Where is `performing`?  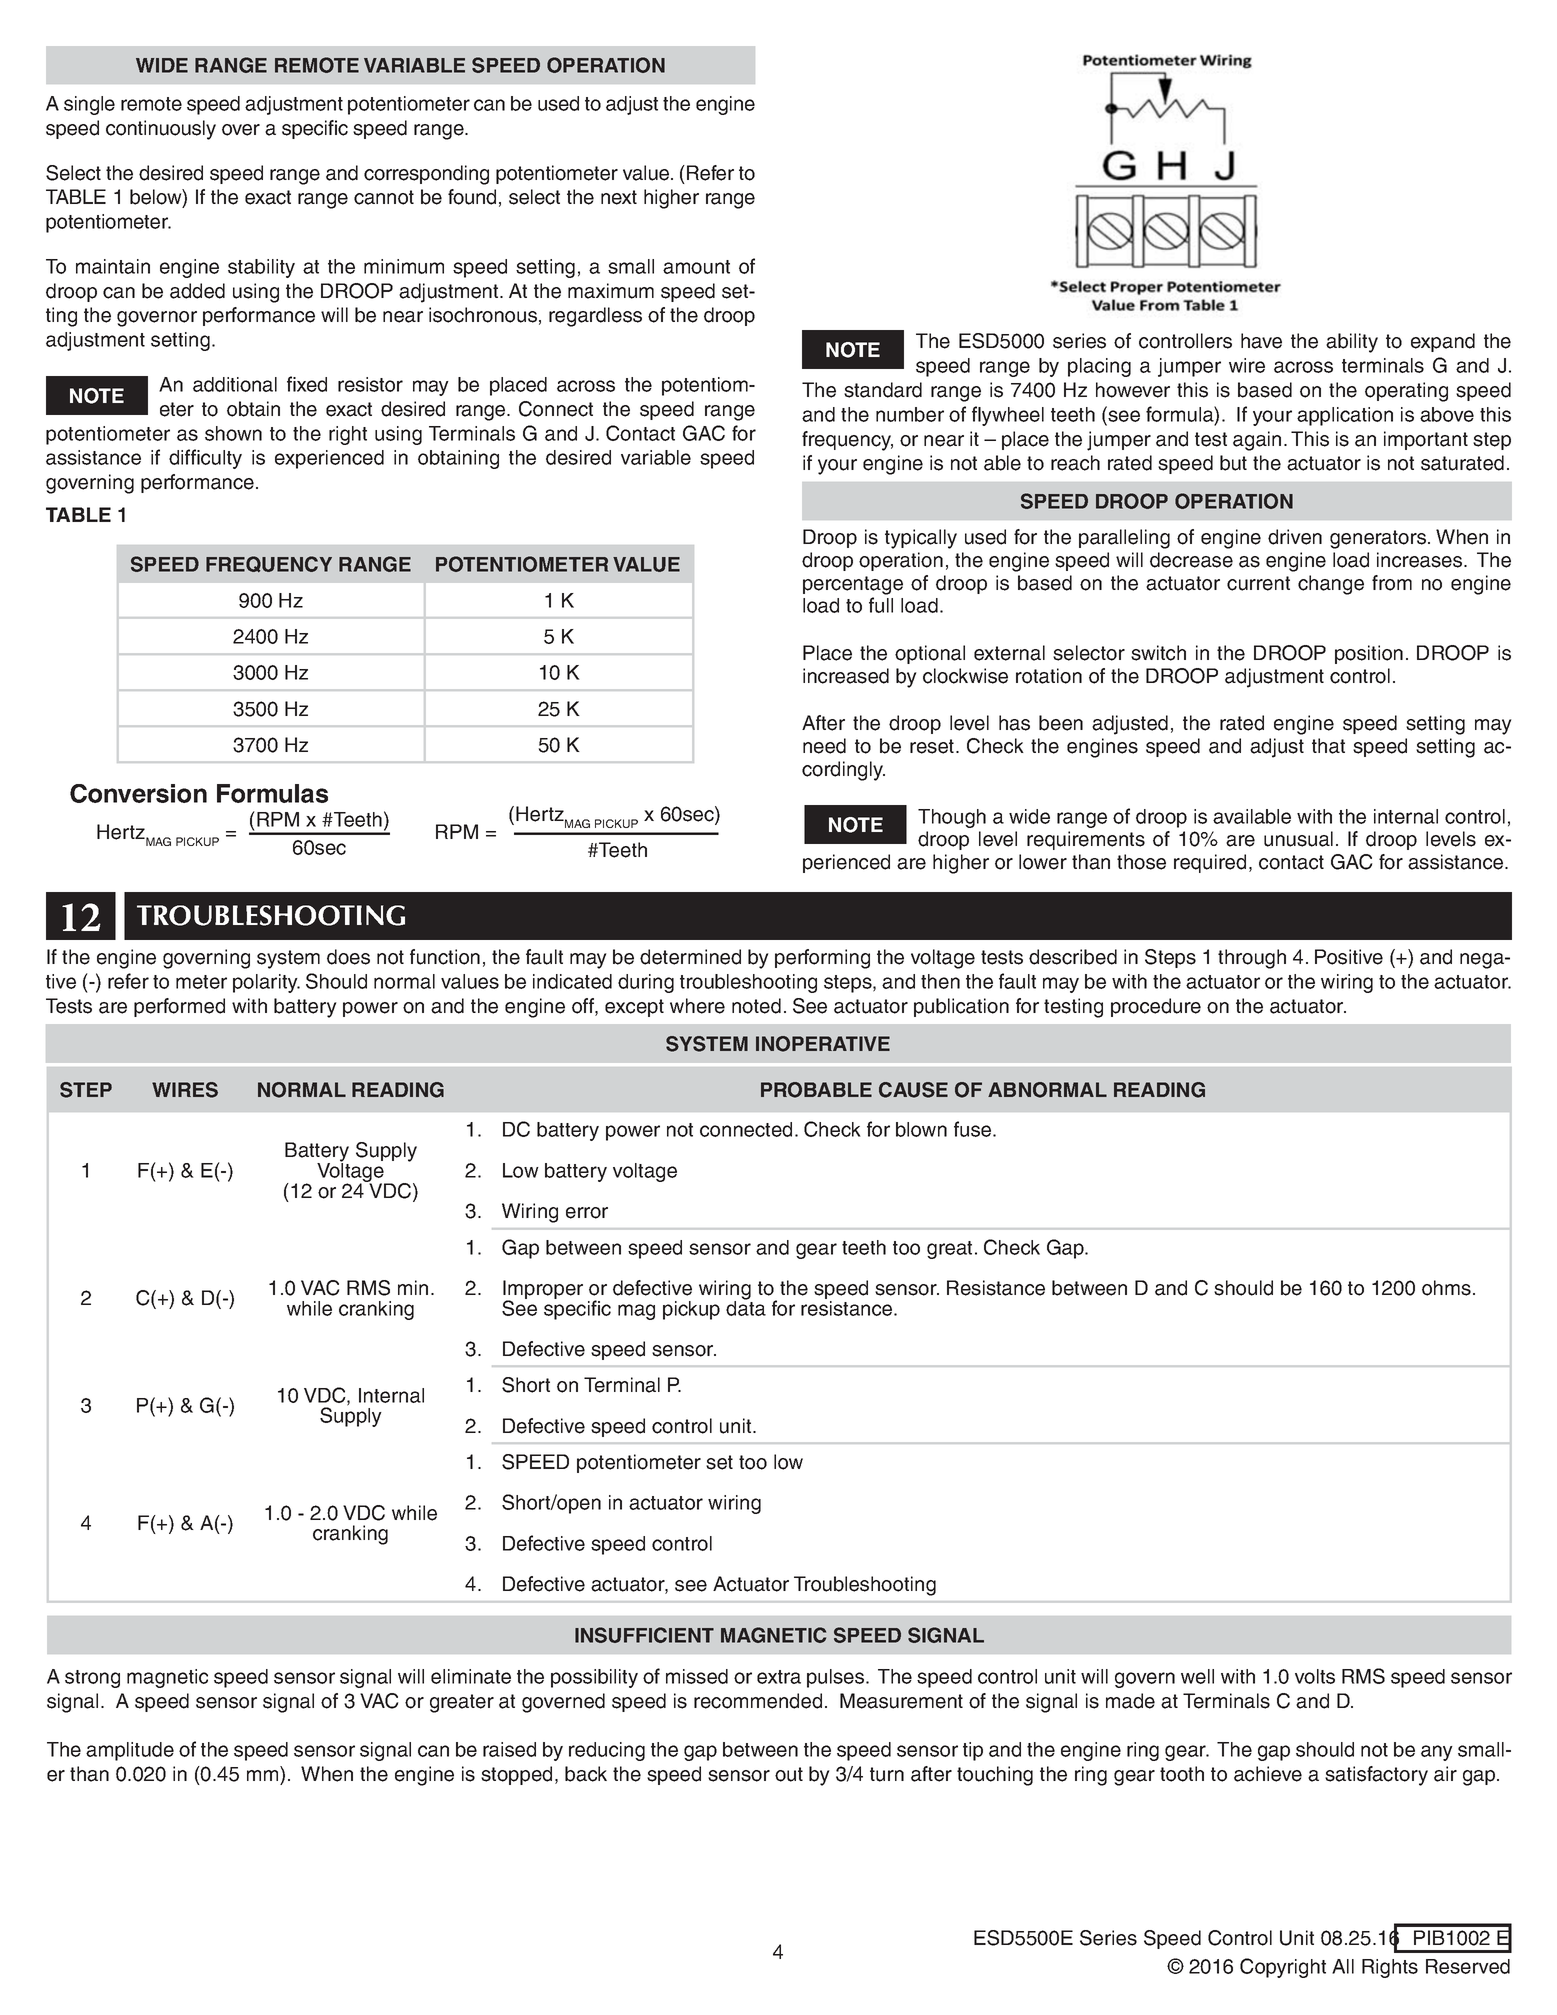 performing is located at coordinates (822, 959).
